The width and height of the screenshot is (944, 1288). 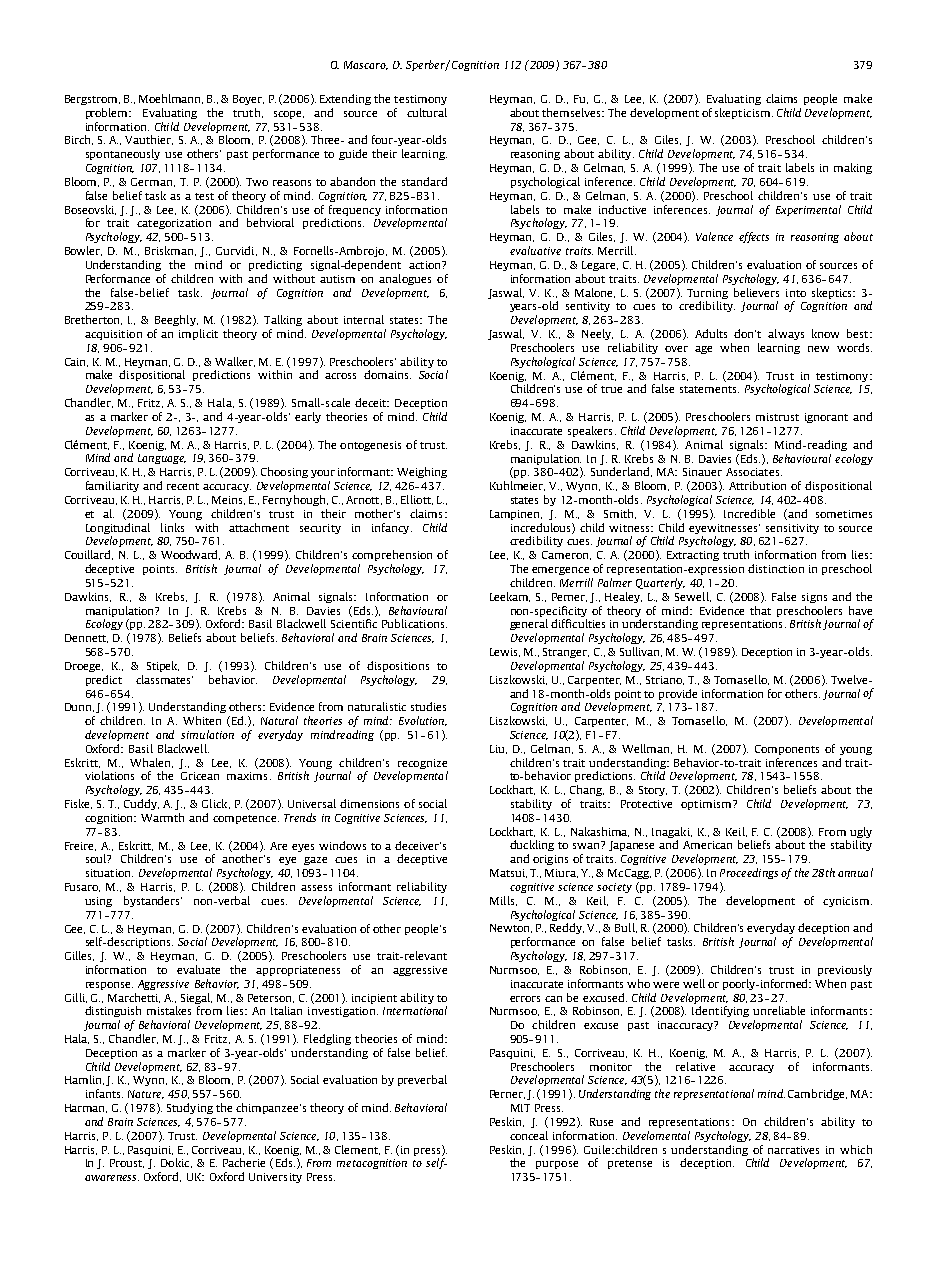 What do you see at coordinates (760, 610) in the screenshot?
I see `that` at bounding box center [760, 610].
